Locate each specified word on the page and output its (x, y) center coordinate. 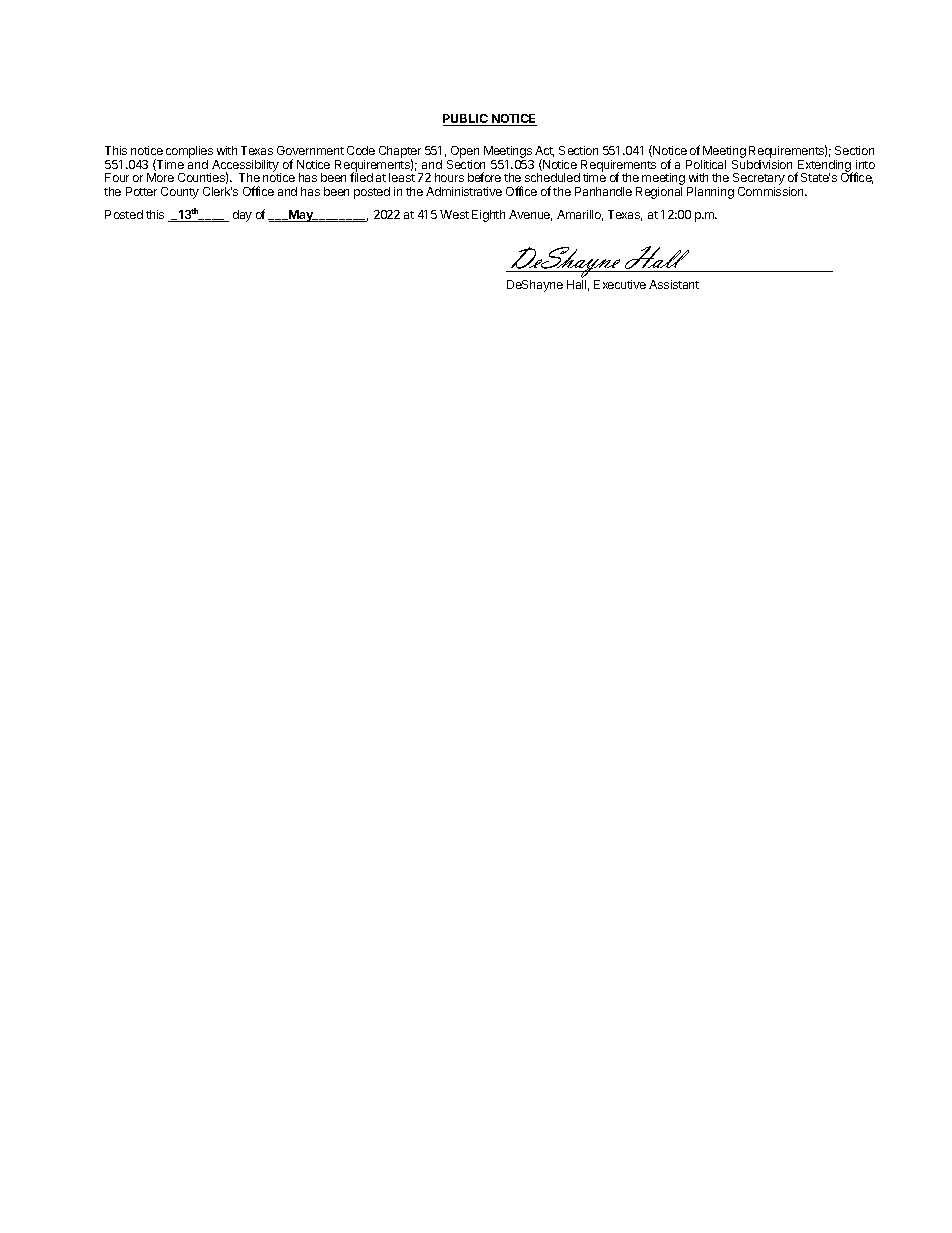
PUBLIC (466, 120)
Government (310, 150)
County (180, 193)
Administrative (464, 191)
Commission (772, 191)
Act (544, 151)
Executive (620, 284)
